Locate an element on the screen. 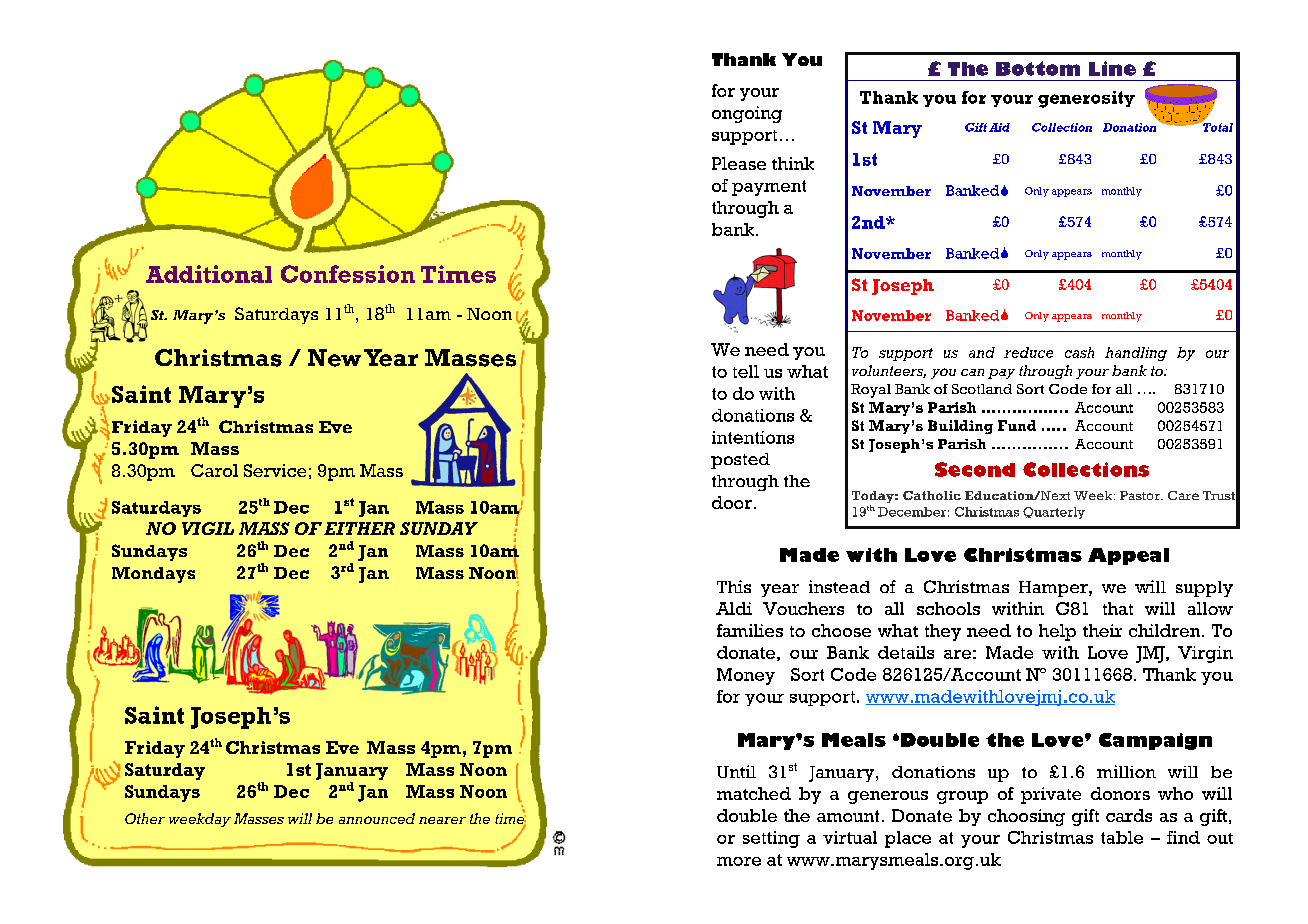 The height and width of the screenshot is (924, 1308). ongoing is located at coordinates (747, 114).
